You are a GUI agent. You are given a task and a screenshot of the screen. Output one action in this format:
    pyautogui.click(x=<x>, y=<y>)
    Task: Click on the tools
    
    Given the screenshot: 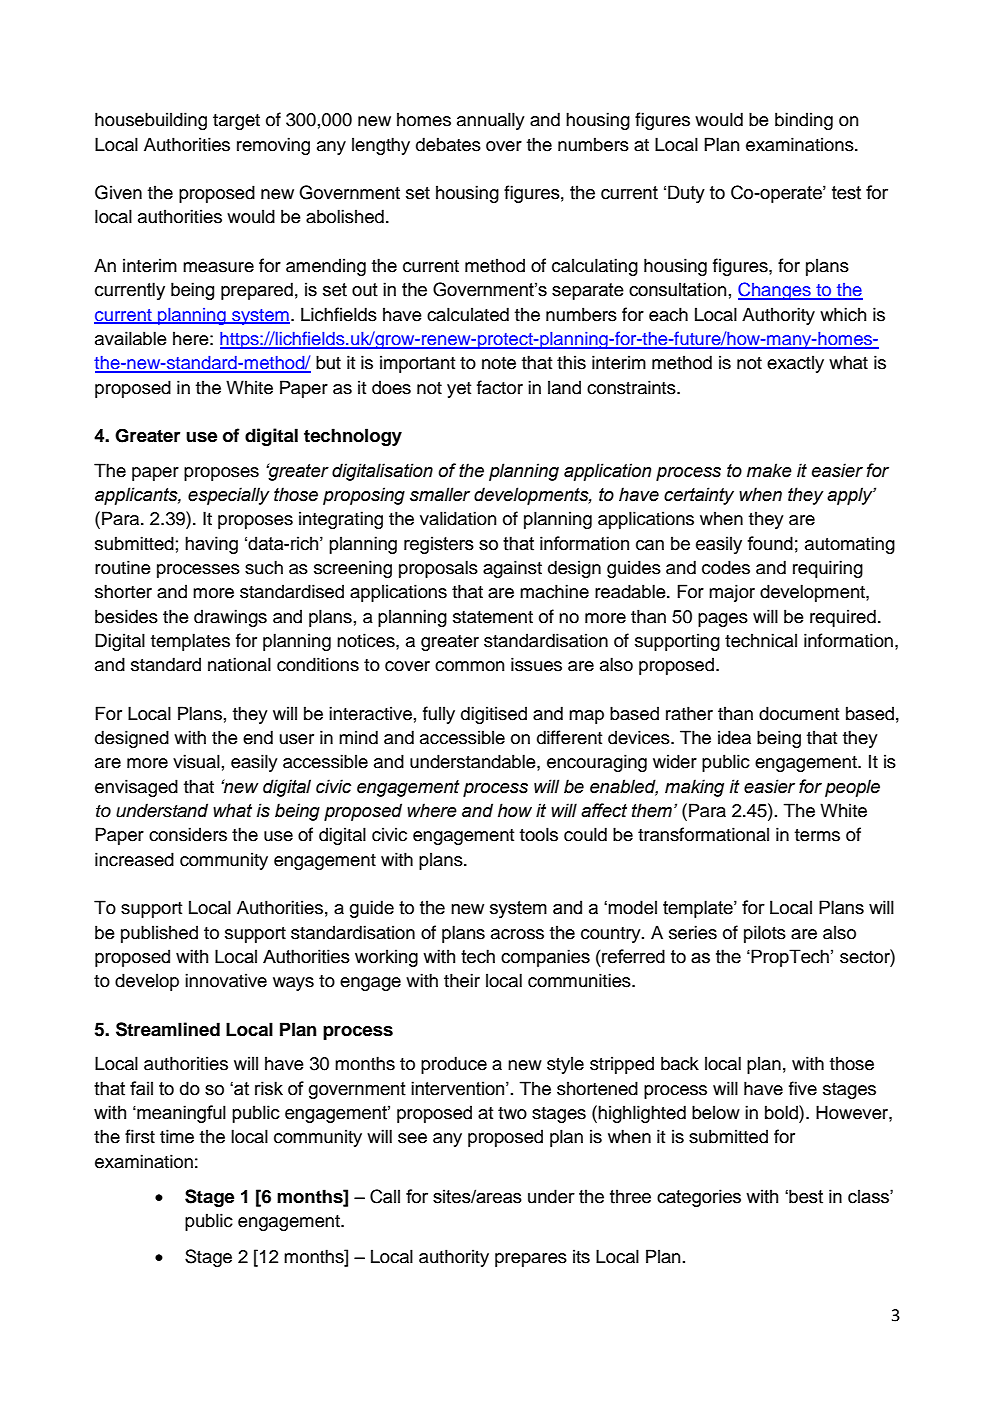 What is the action you would take?
    pyautogui.click(x=539, y=834)
